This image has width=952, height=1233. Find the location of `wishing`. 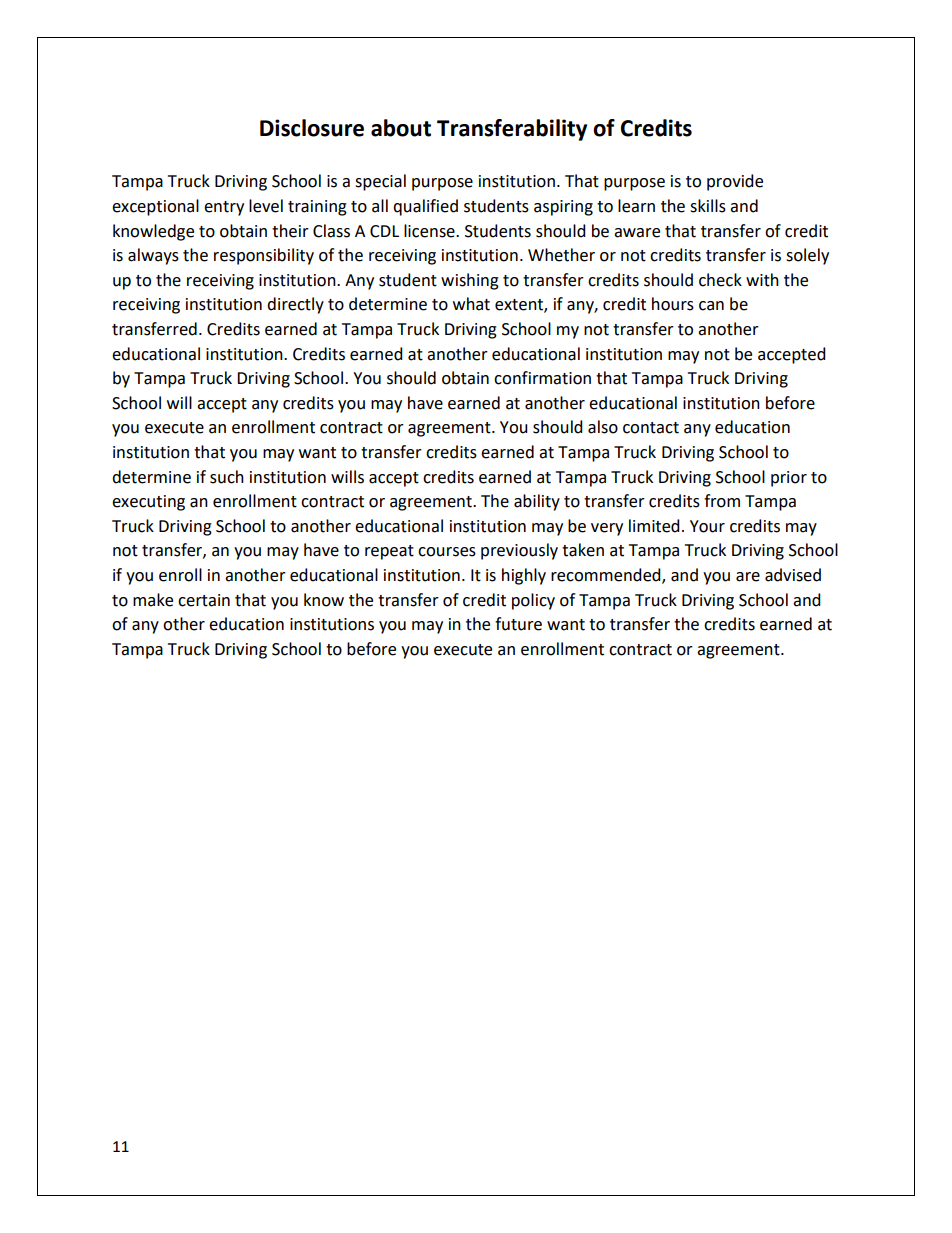

wishing is located at coordinates (470, 281).
